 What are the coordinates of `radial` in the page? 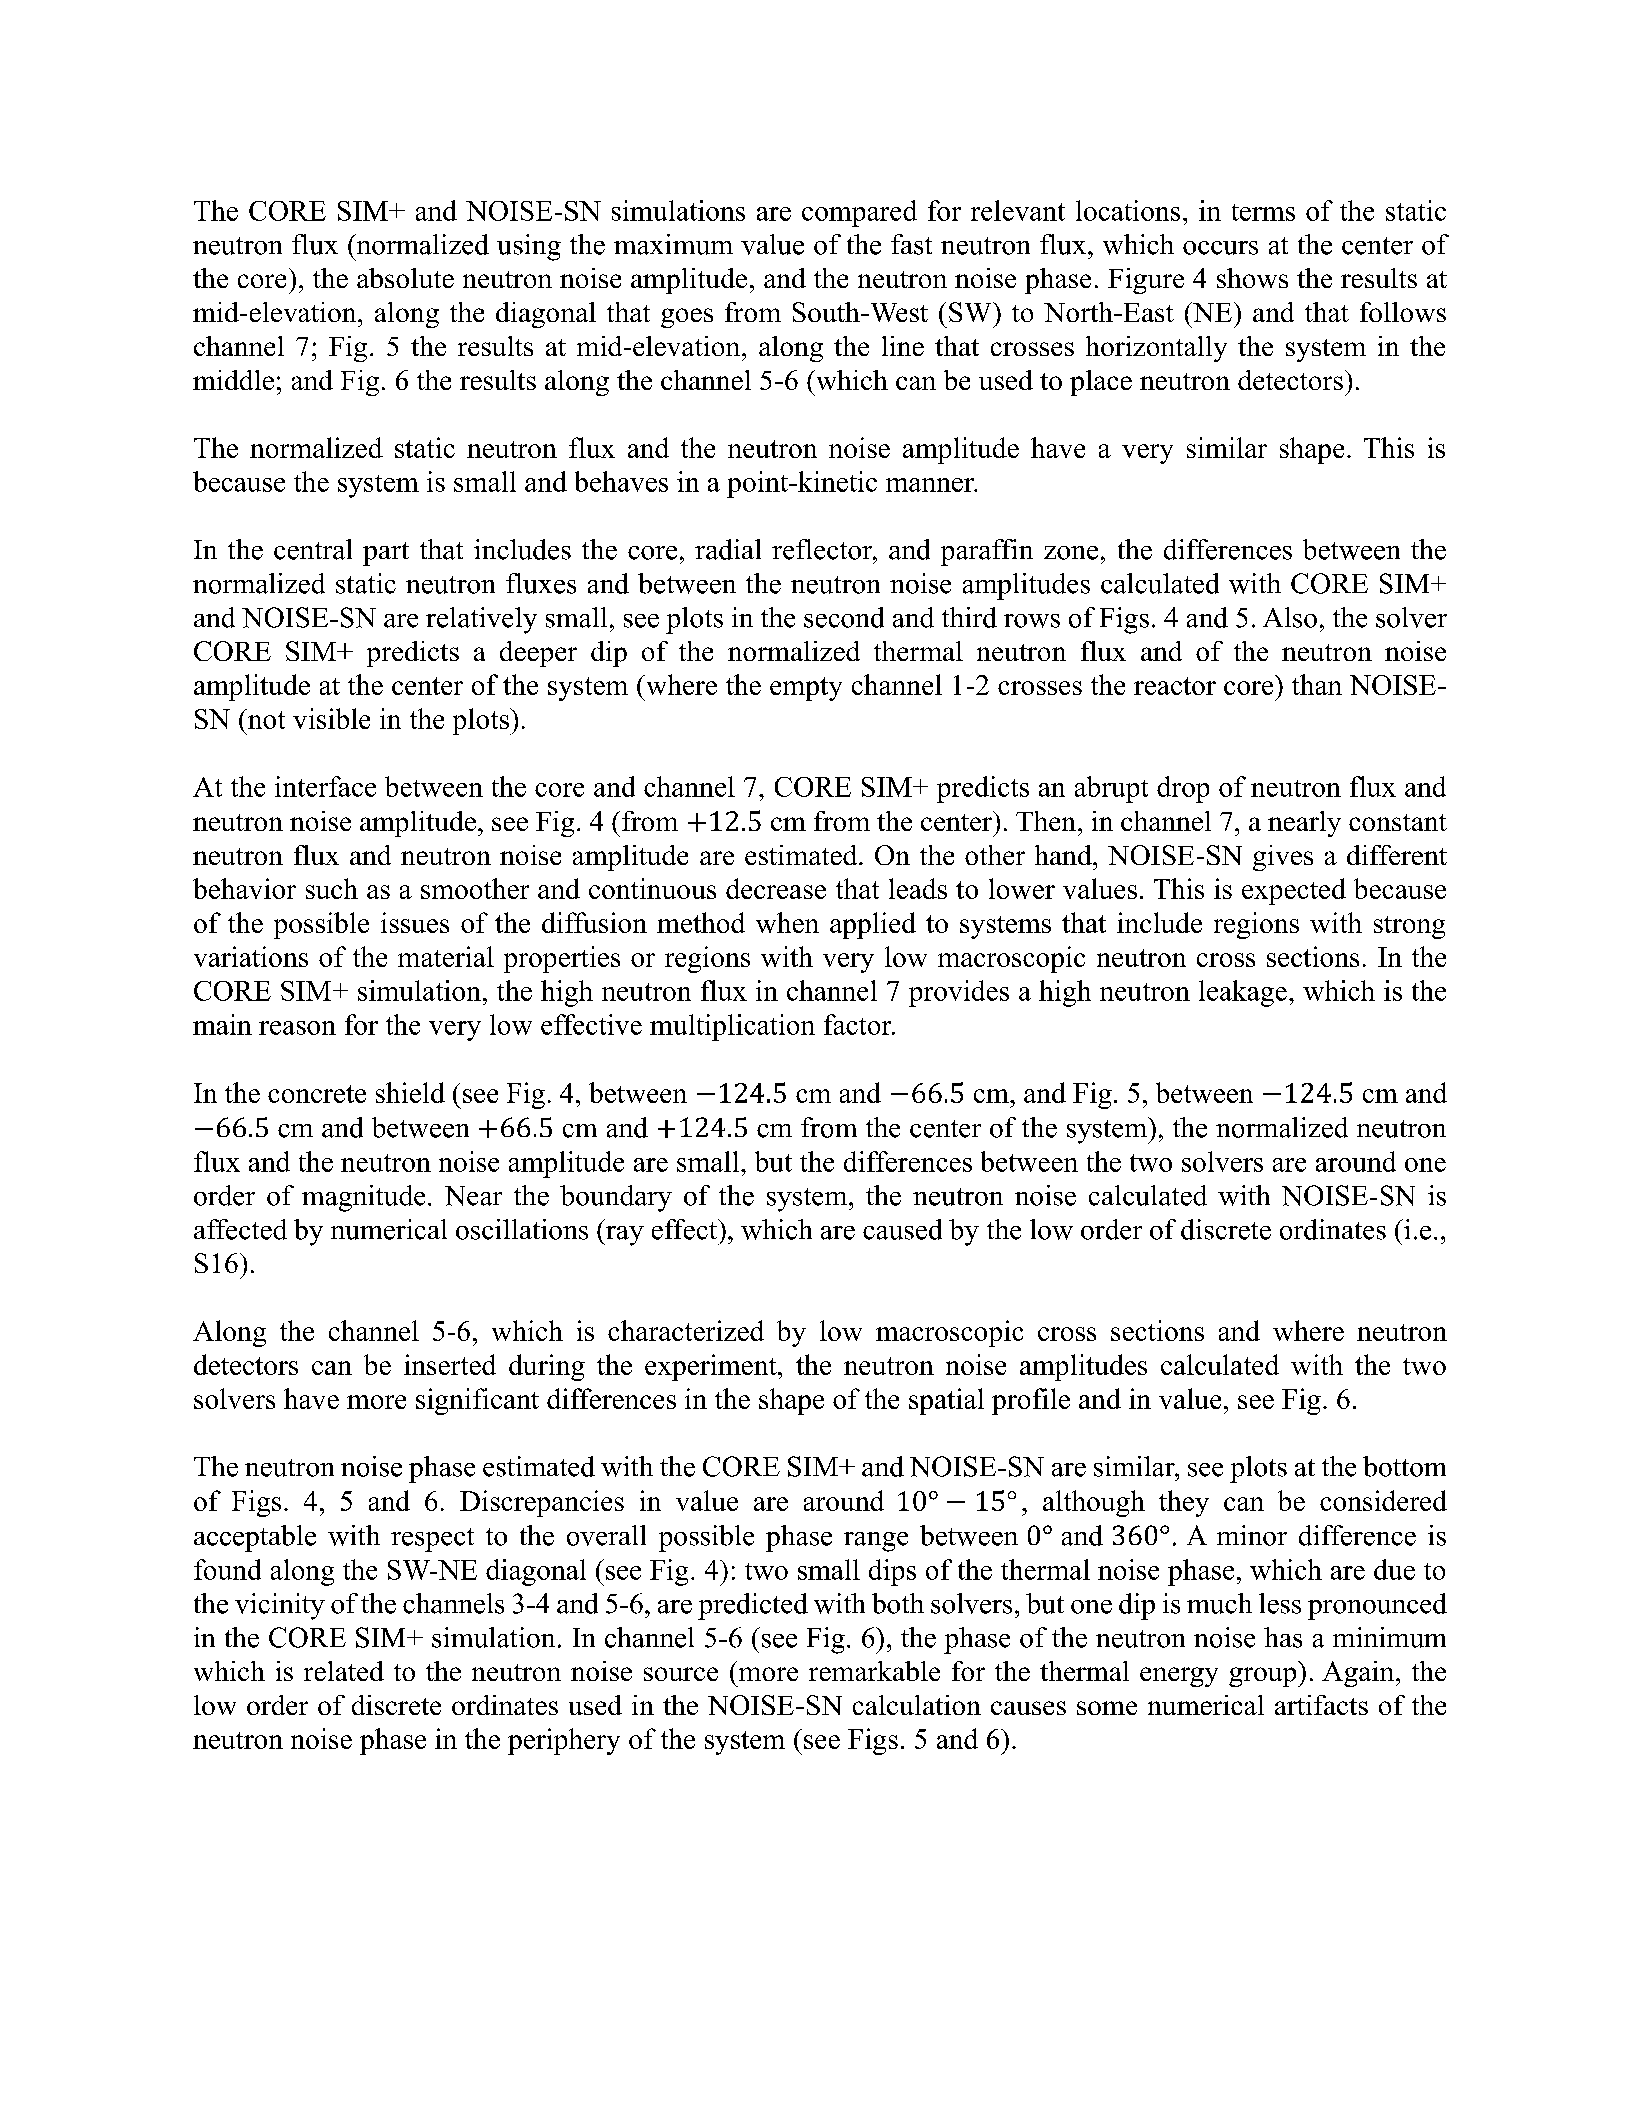 It's located at (728, 549).
